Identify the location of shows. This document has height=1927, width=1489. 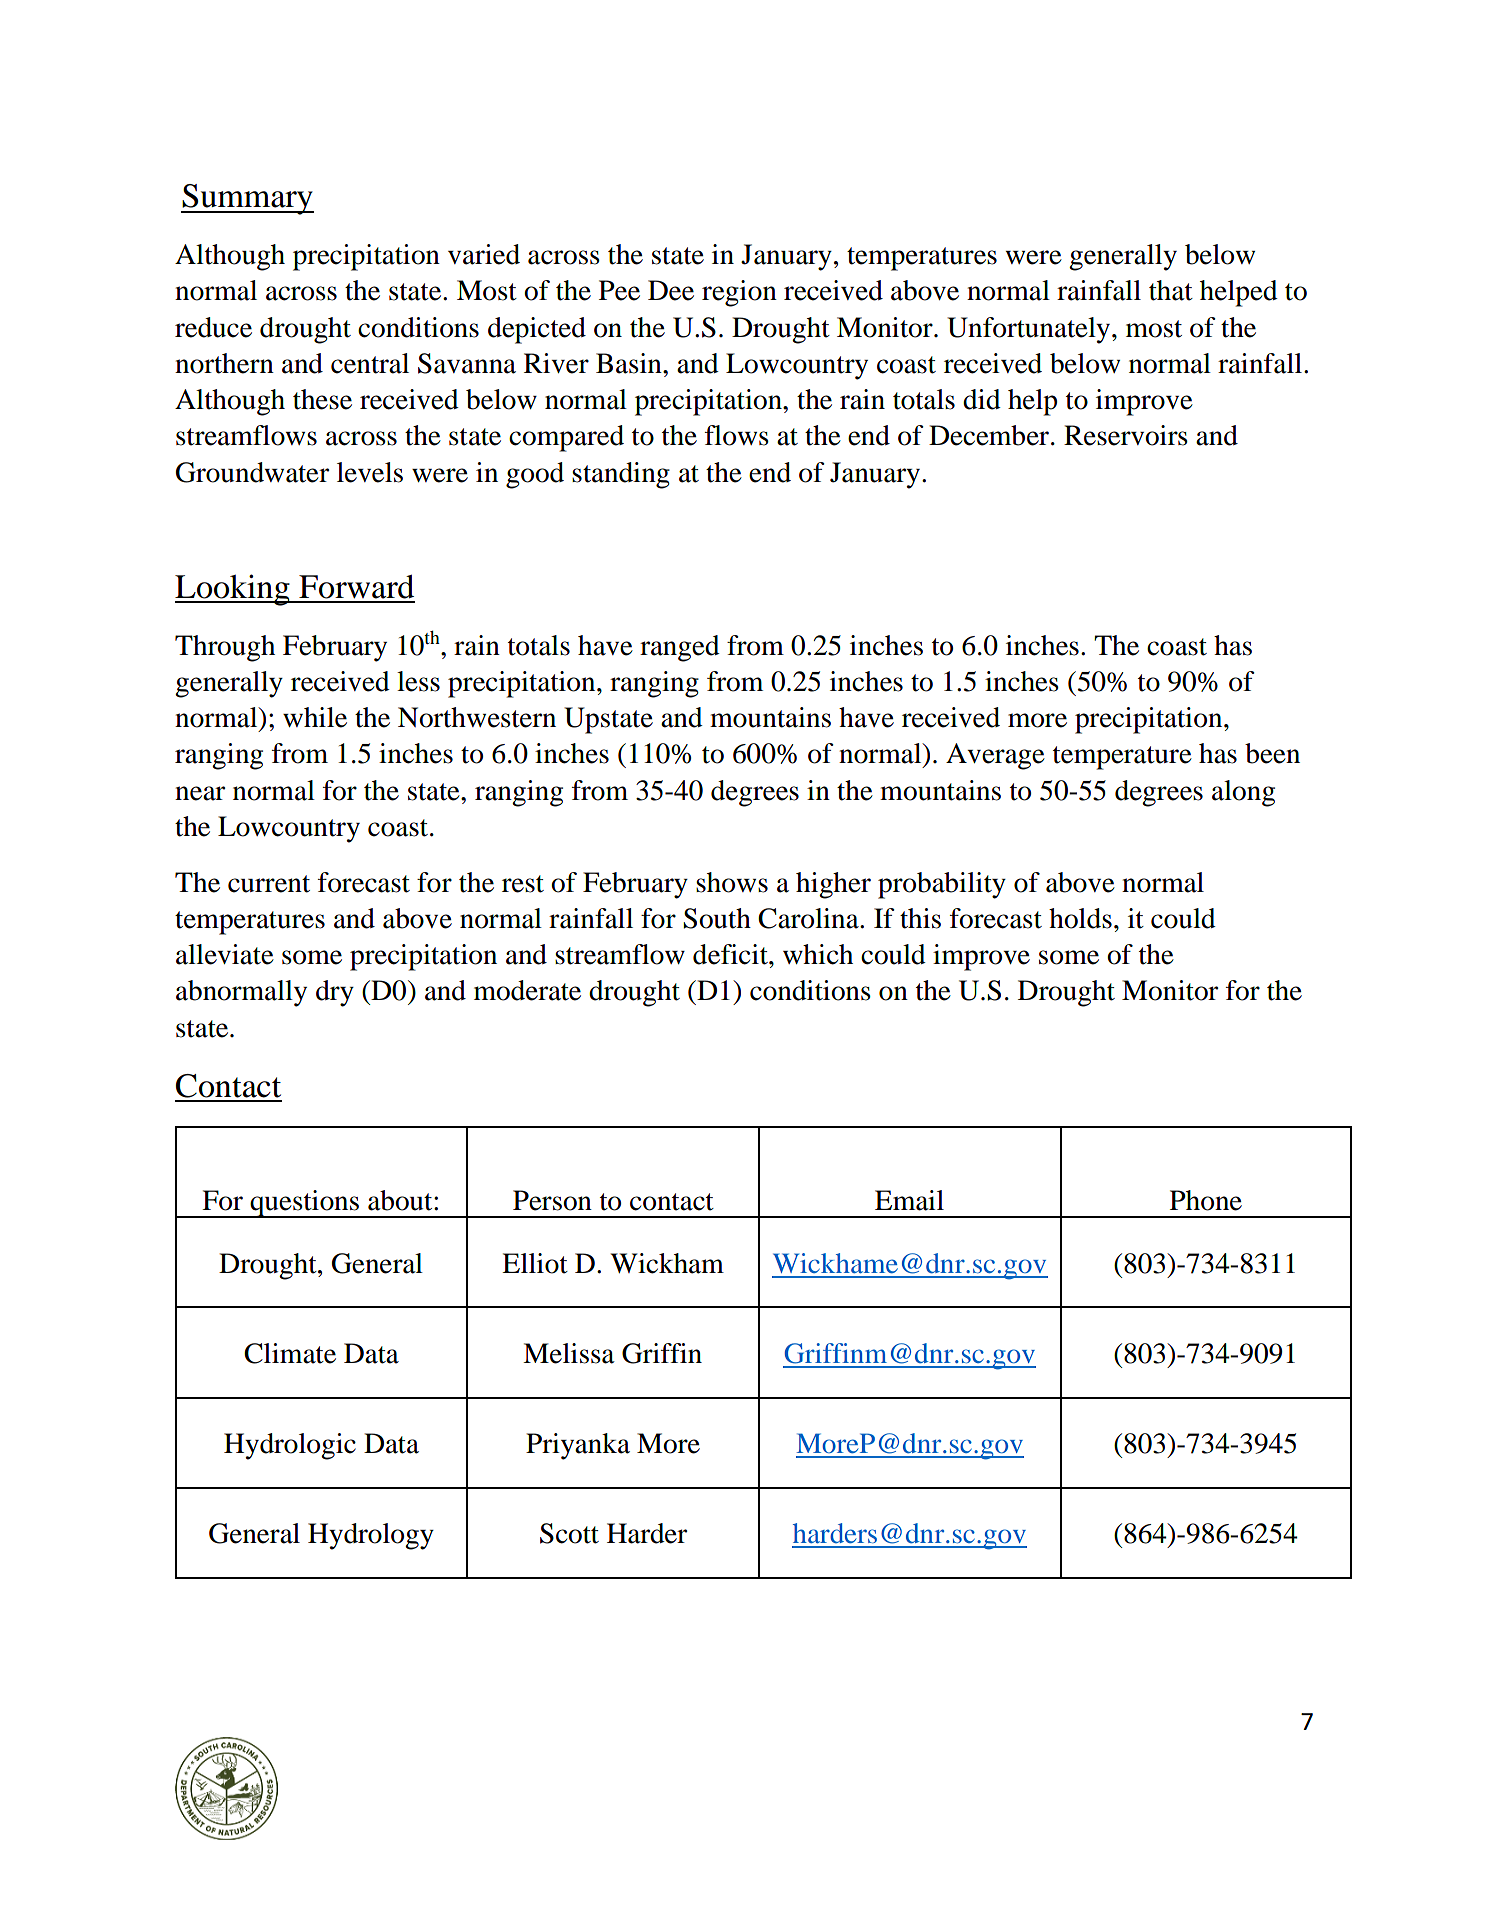
(732, 882).
